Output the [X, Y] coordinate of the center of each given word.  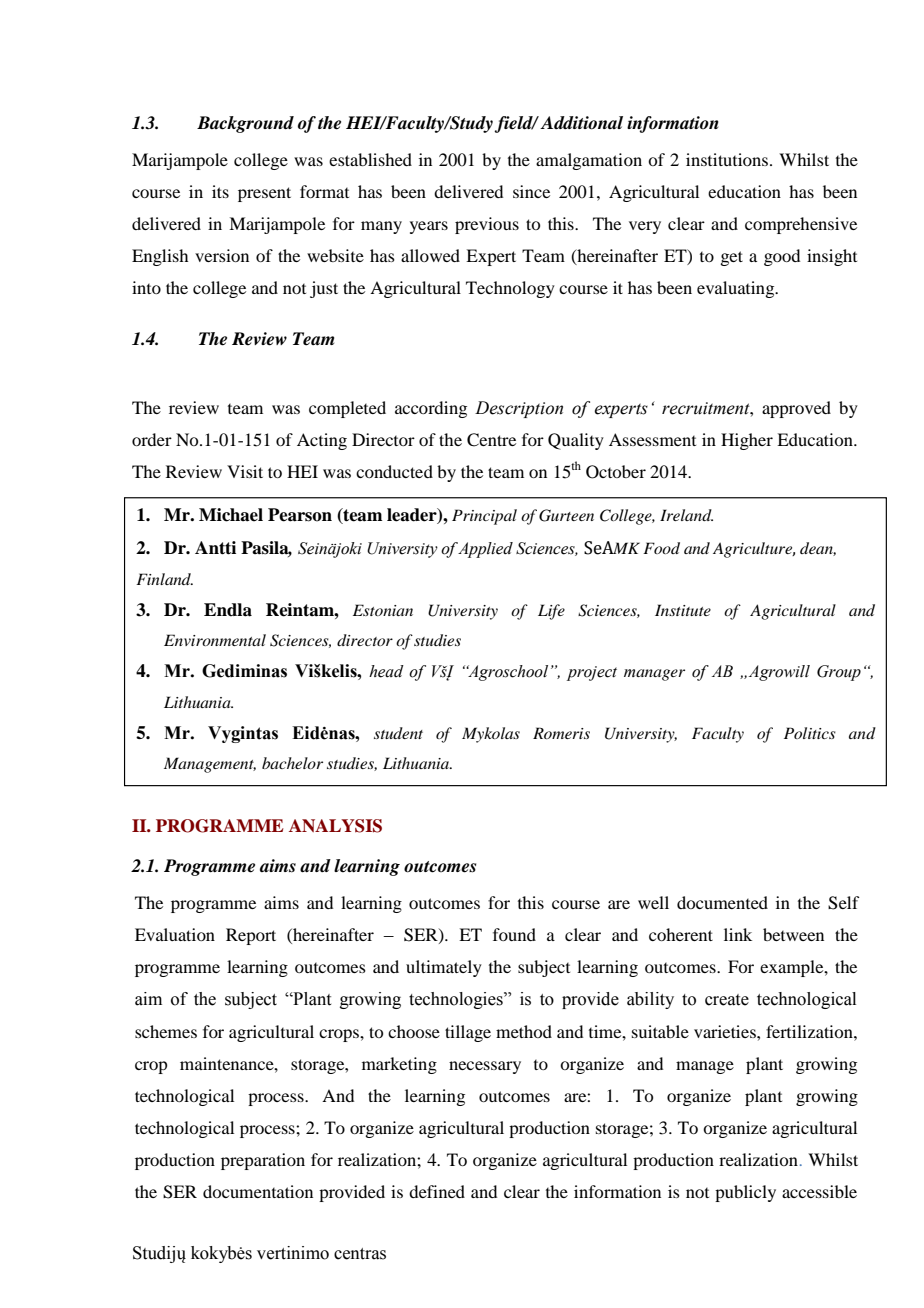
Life [551, 612]
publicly [745, 1193]
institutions [728, 159]
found [514, 934]
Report [251, 936]
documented [722, 902]
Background [245, 124]
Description [519, 409]
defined [437, 1191]
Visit [245, 471]
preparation [263, 1161]
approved [796, 409]
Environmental [215, 640]
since [531, 191]
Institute [683, 610]
